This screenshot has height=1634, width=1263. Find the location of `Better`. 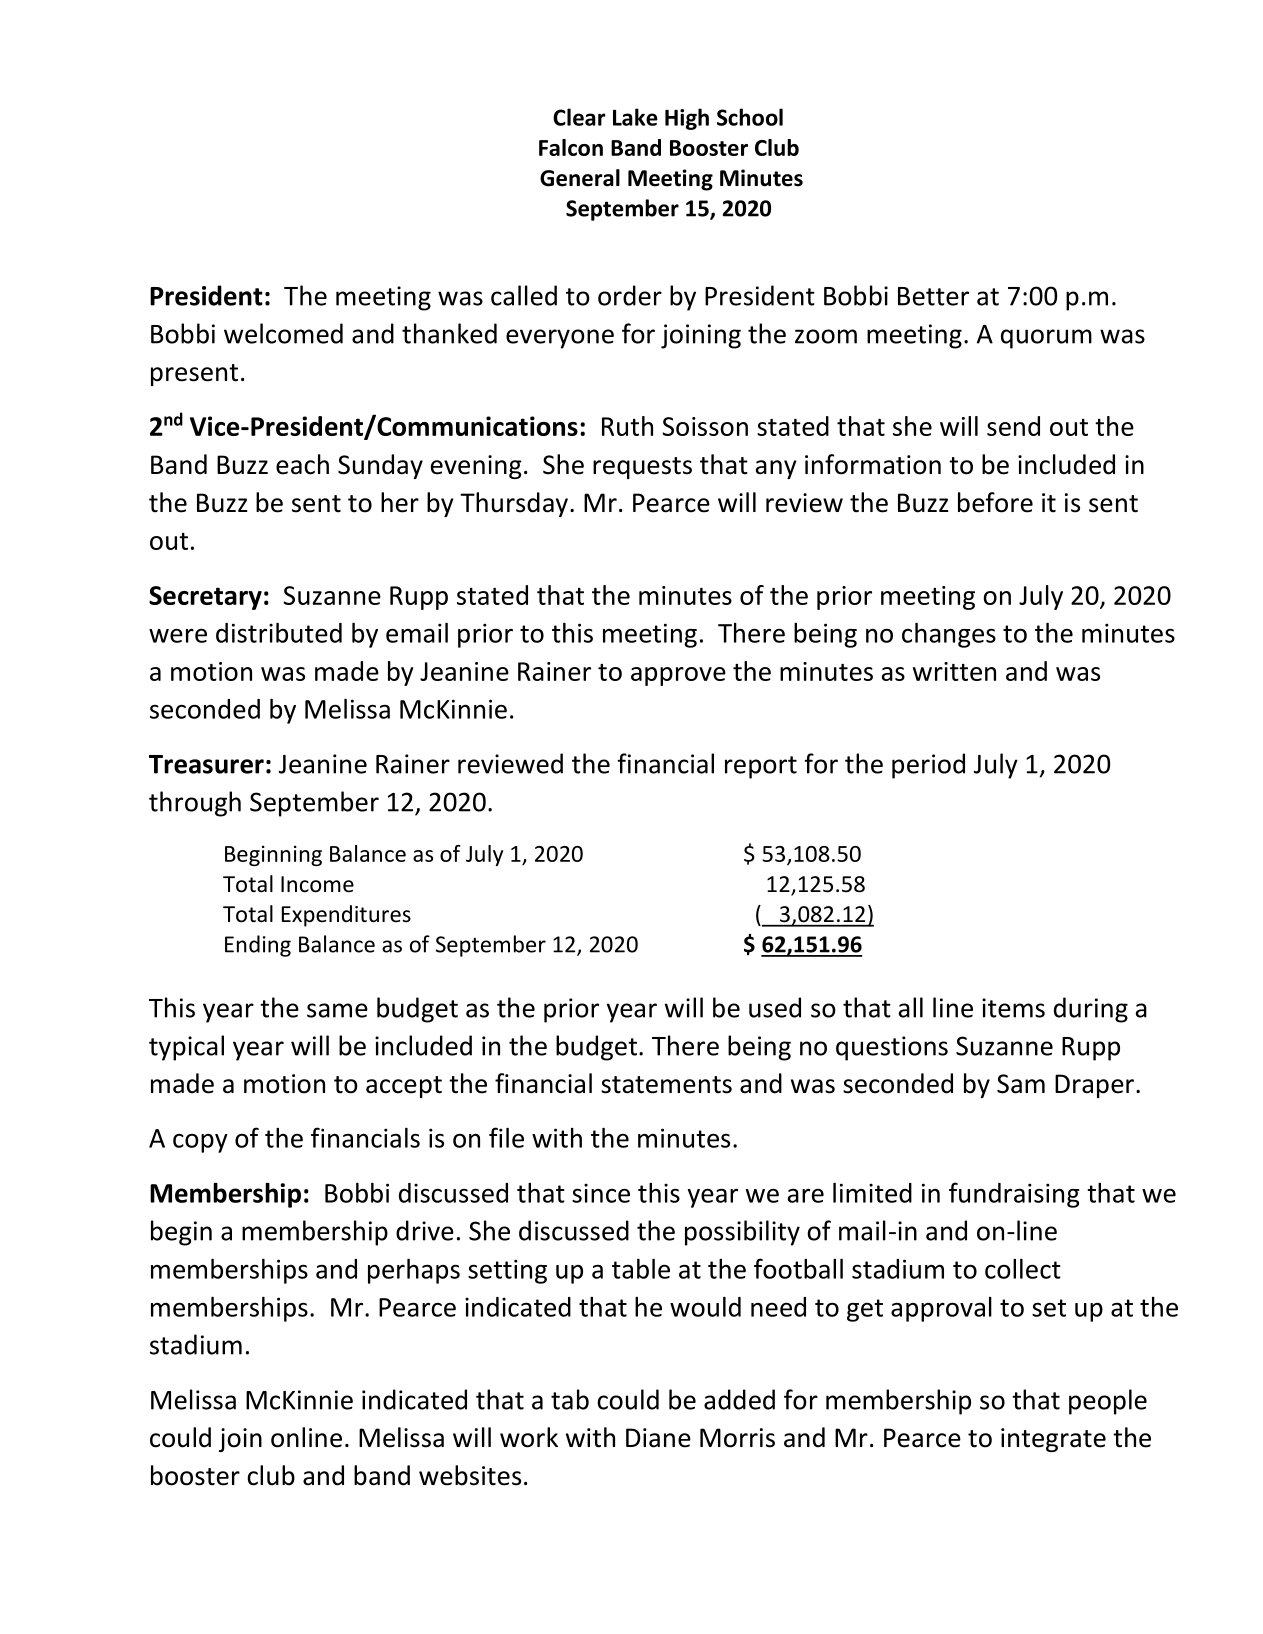

Better is located at coordinates (933, 296).
